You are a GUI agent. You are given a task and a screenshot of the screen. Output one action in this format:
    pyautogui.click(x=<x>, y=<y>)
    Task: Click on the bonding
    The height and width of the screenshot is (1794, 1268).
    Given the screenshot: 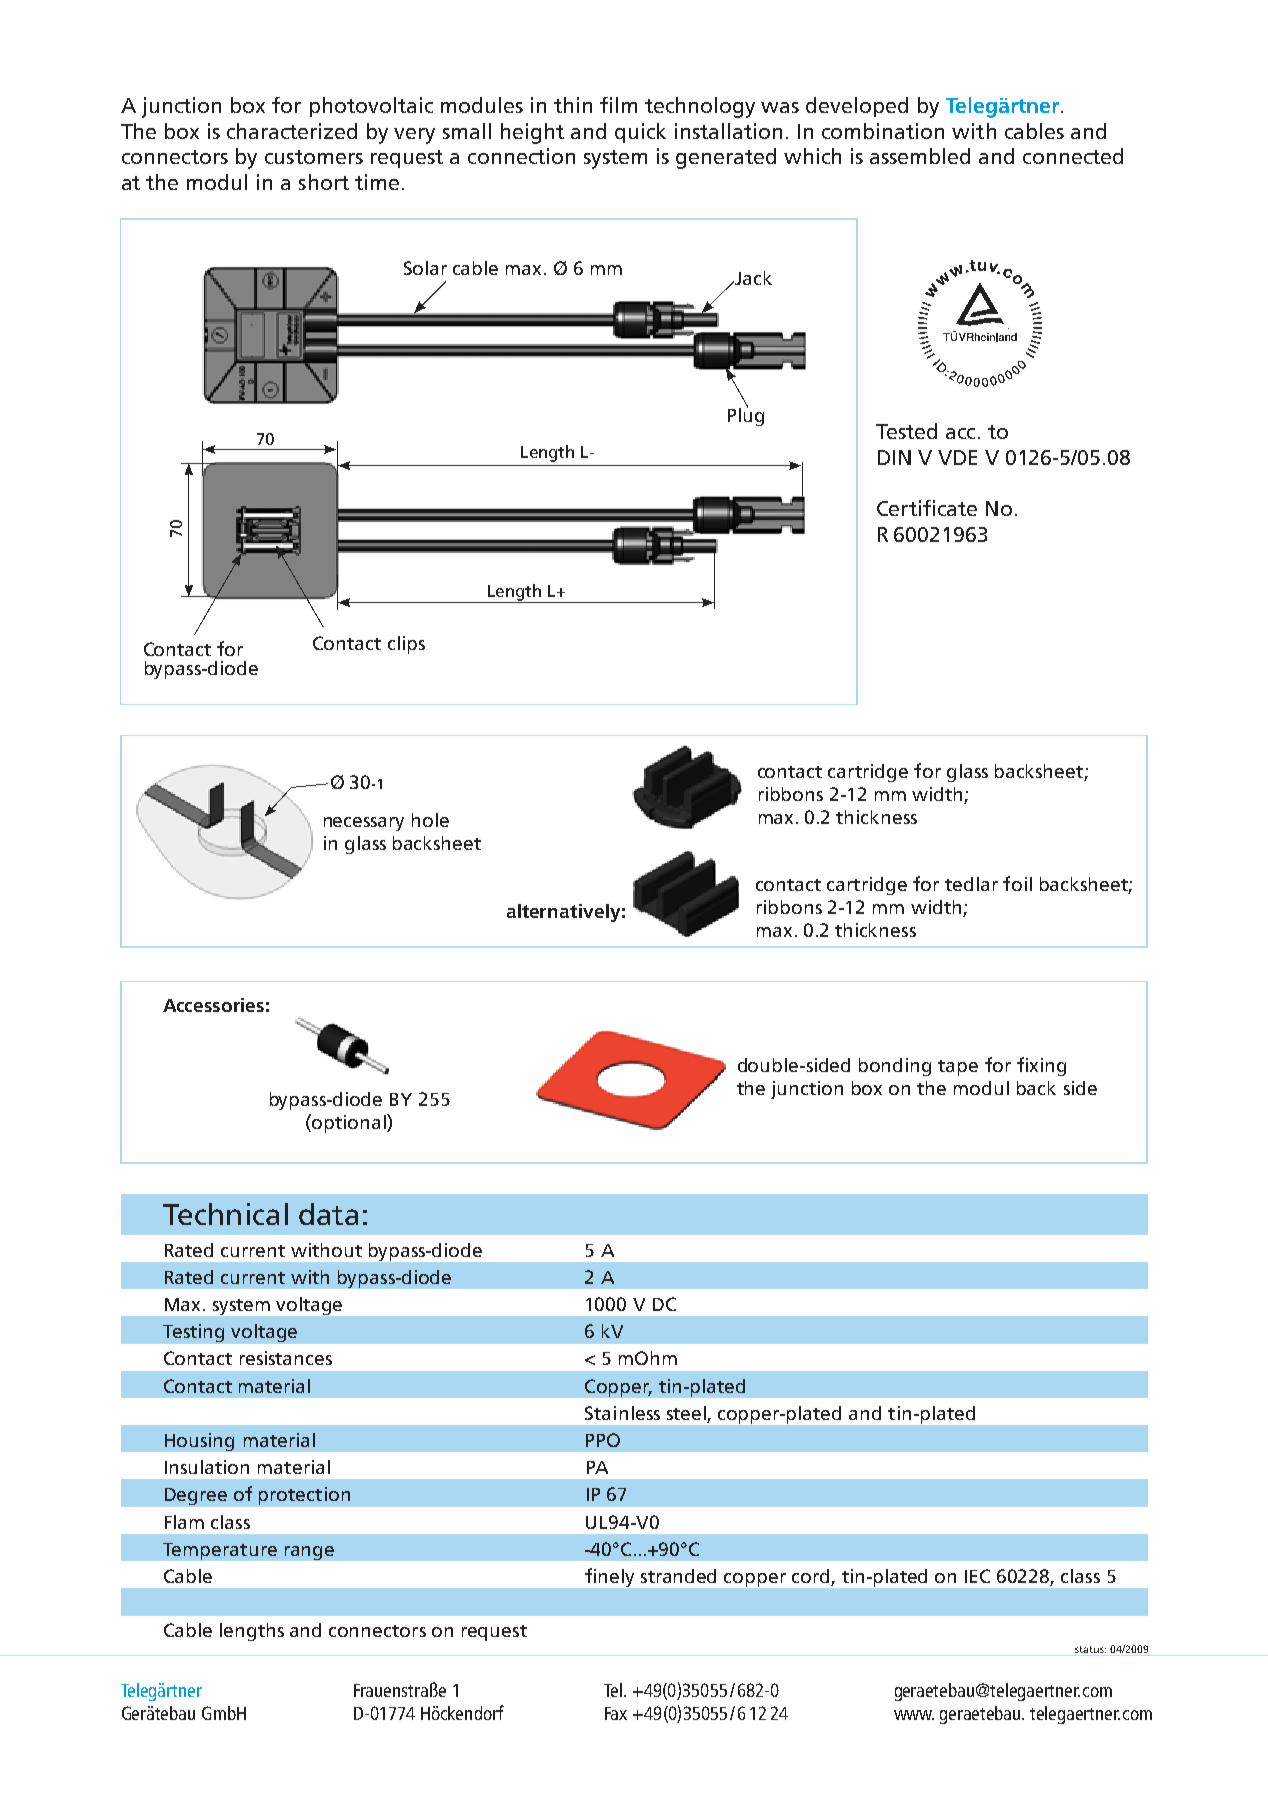 What is the action you would take?
    pyautogui.click(x=895, y=1067)
